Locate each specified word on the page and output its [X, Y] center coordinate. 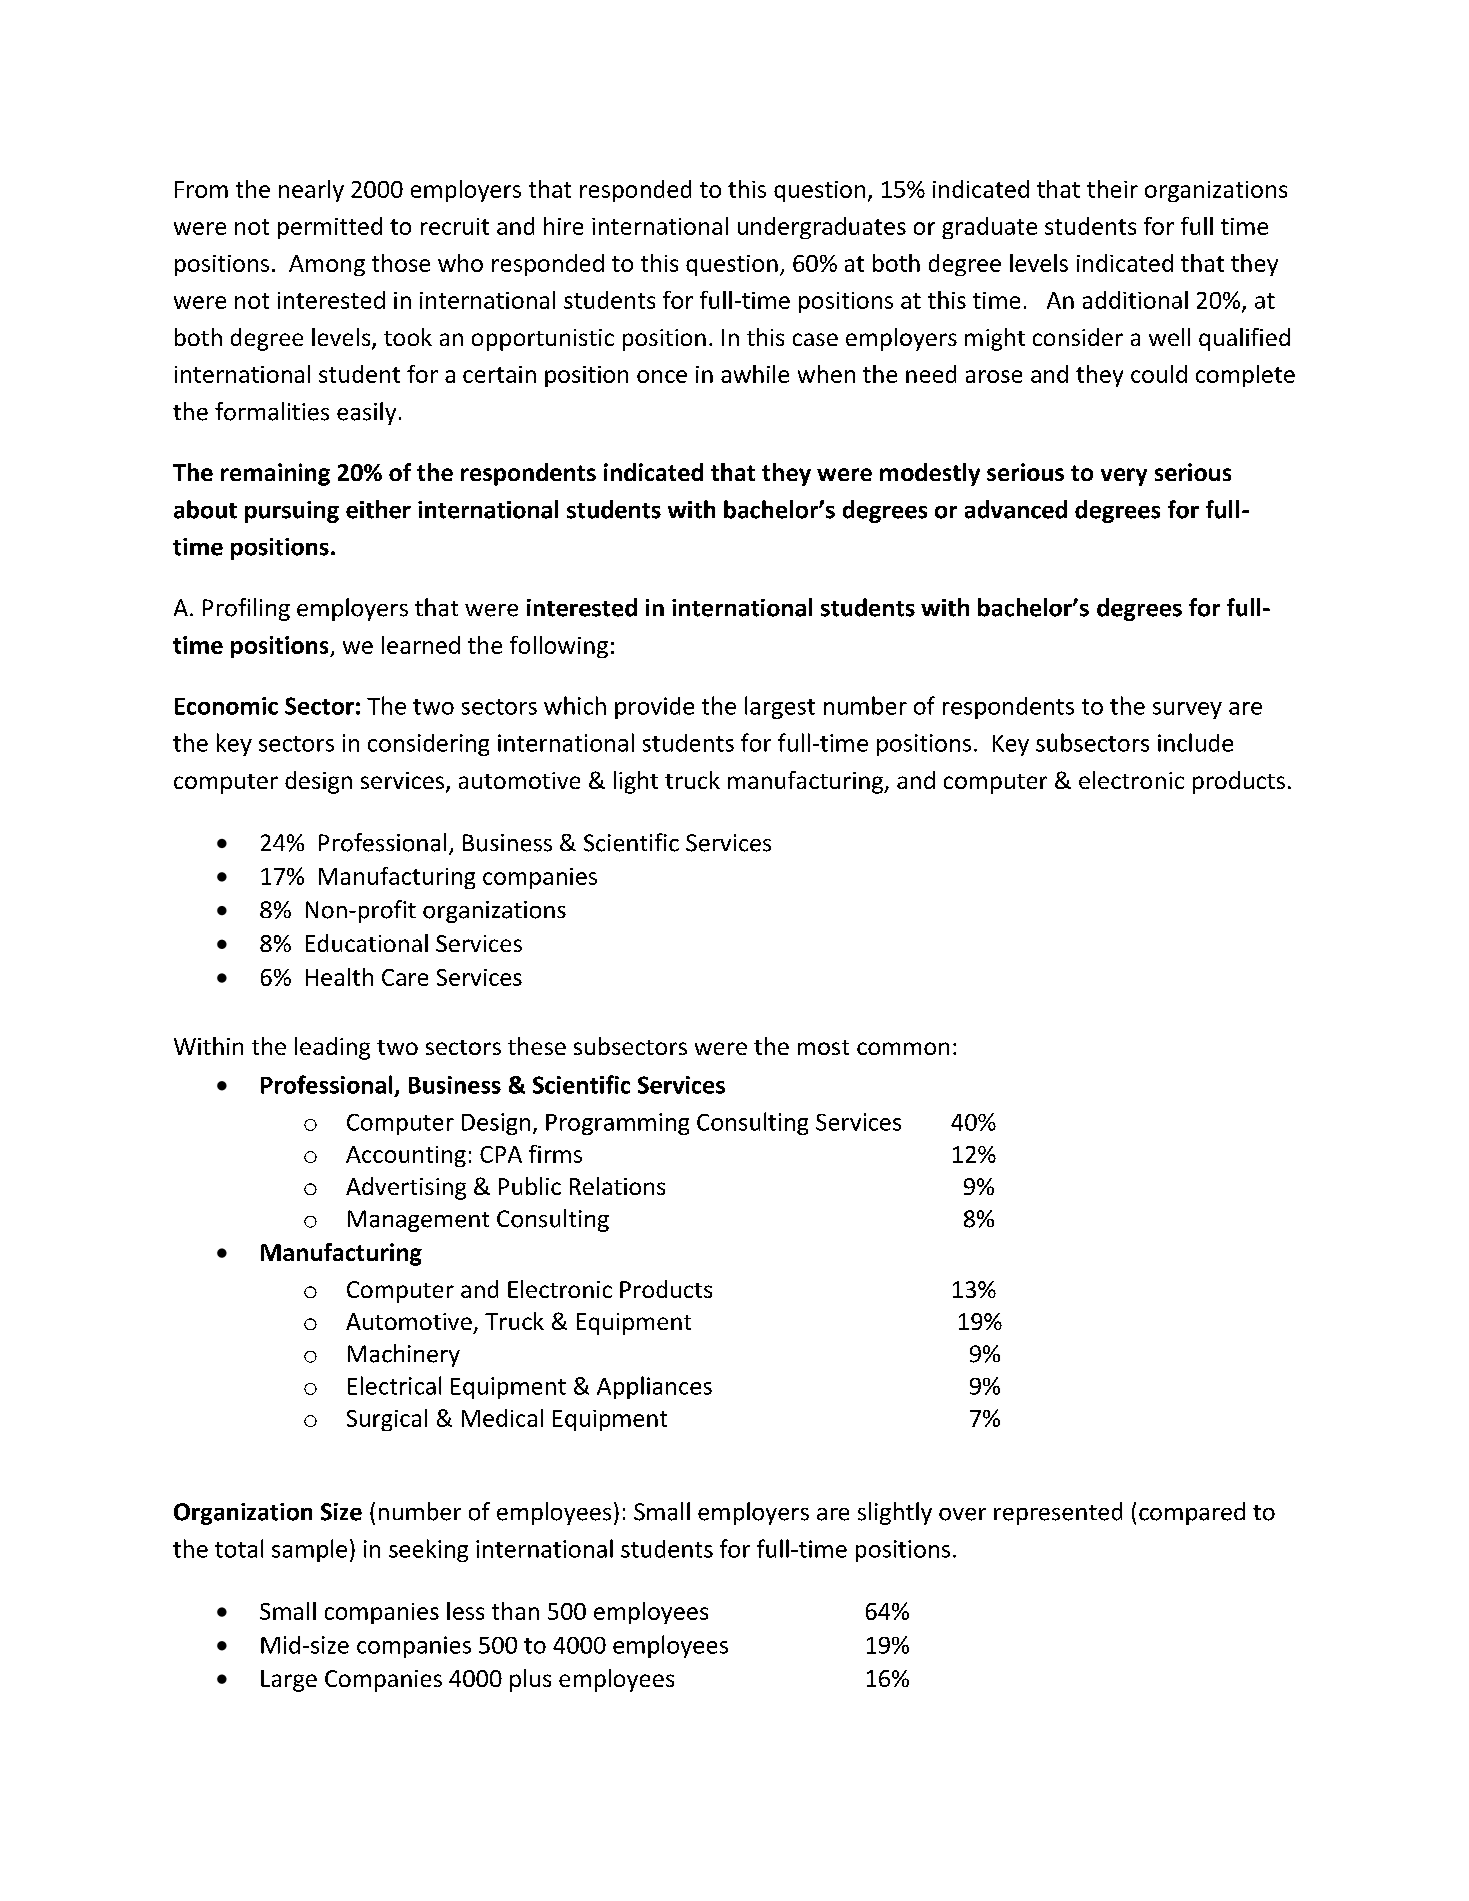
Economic [226, 706]
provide [654, 708]
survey [1187, 710]
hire [563, 226]
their [1112, 189]
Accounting [406, 1156]
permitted [330, 228]
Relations [617, 1186]
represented [1058, 1513]
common [903, 1048]
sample [309, 1550]
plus [530, 1680]
